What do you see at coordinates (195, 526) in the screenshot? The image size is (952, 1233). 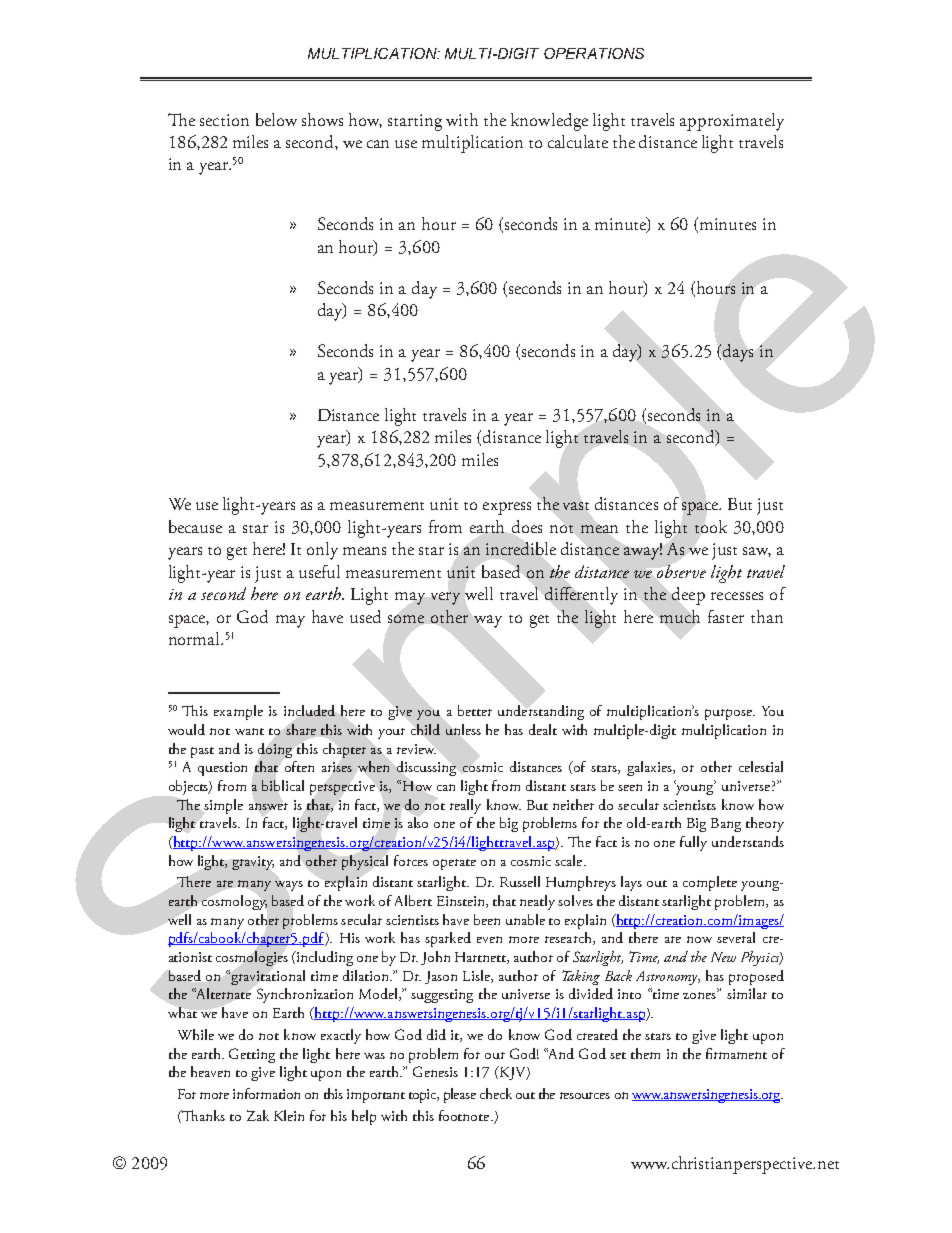 I see `because` at bounding box center [195, 526].
